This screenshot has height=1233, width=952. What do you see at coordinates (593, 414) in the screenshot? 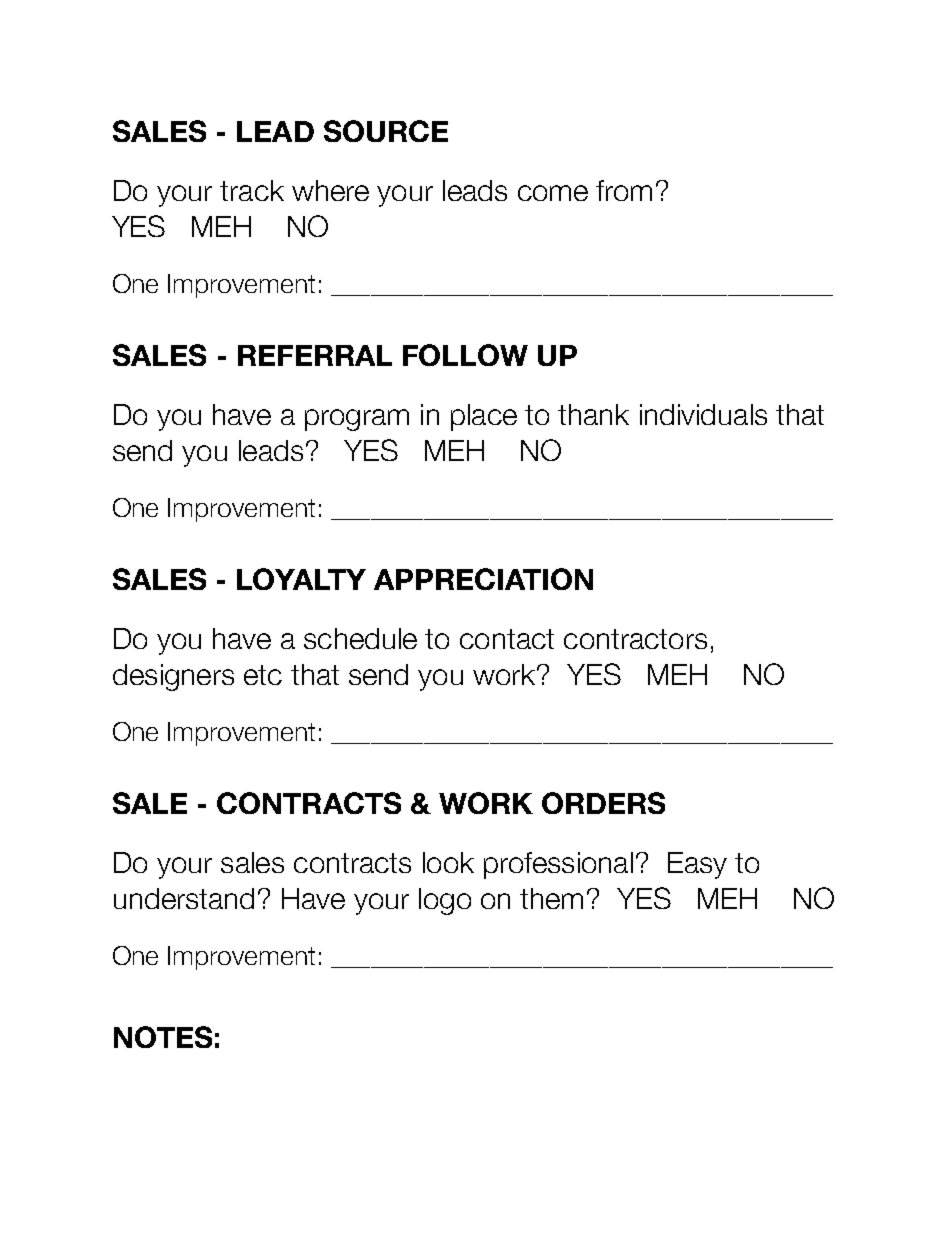
I see `thank` at bounding box center [593, 414].
